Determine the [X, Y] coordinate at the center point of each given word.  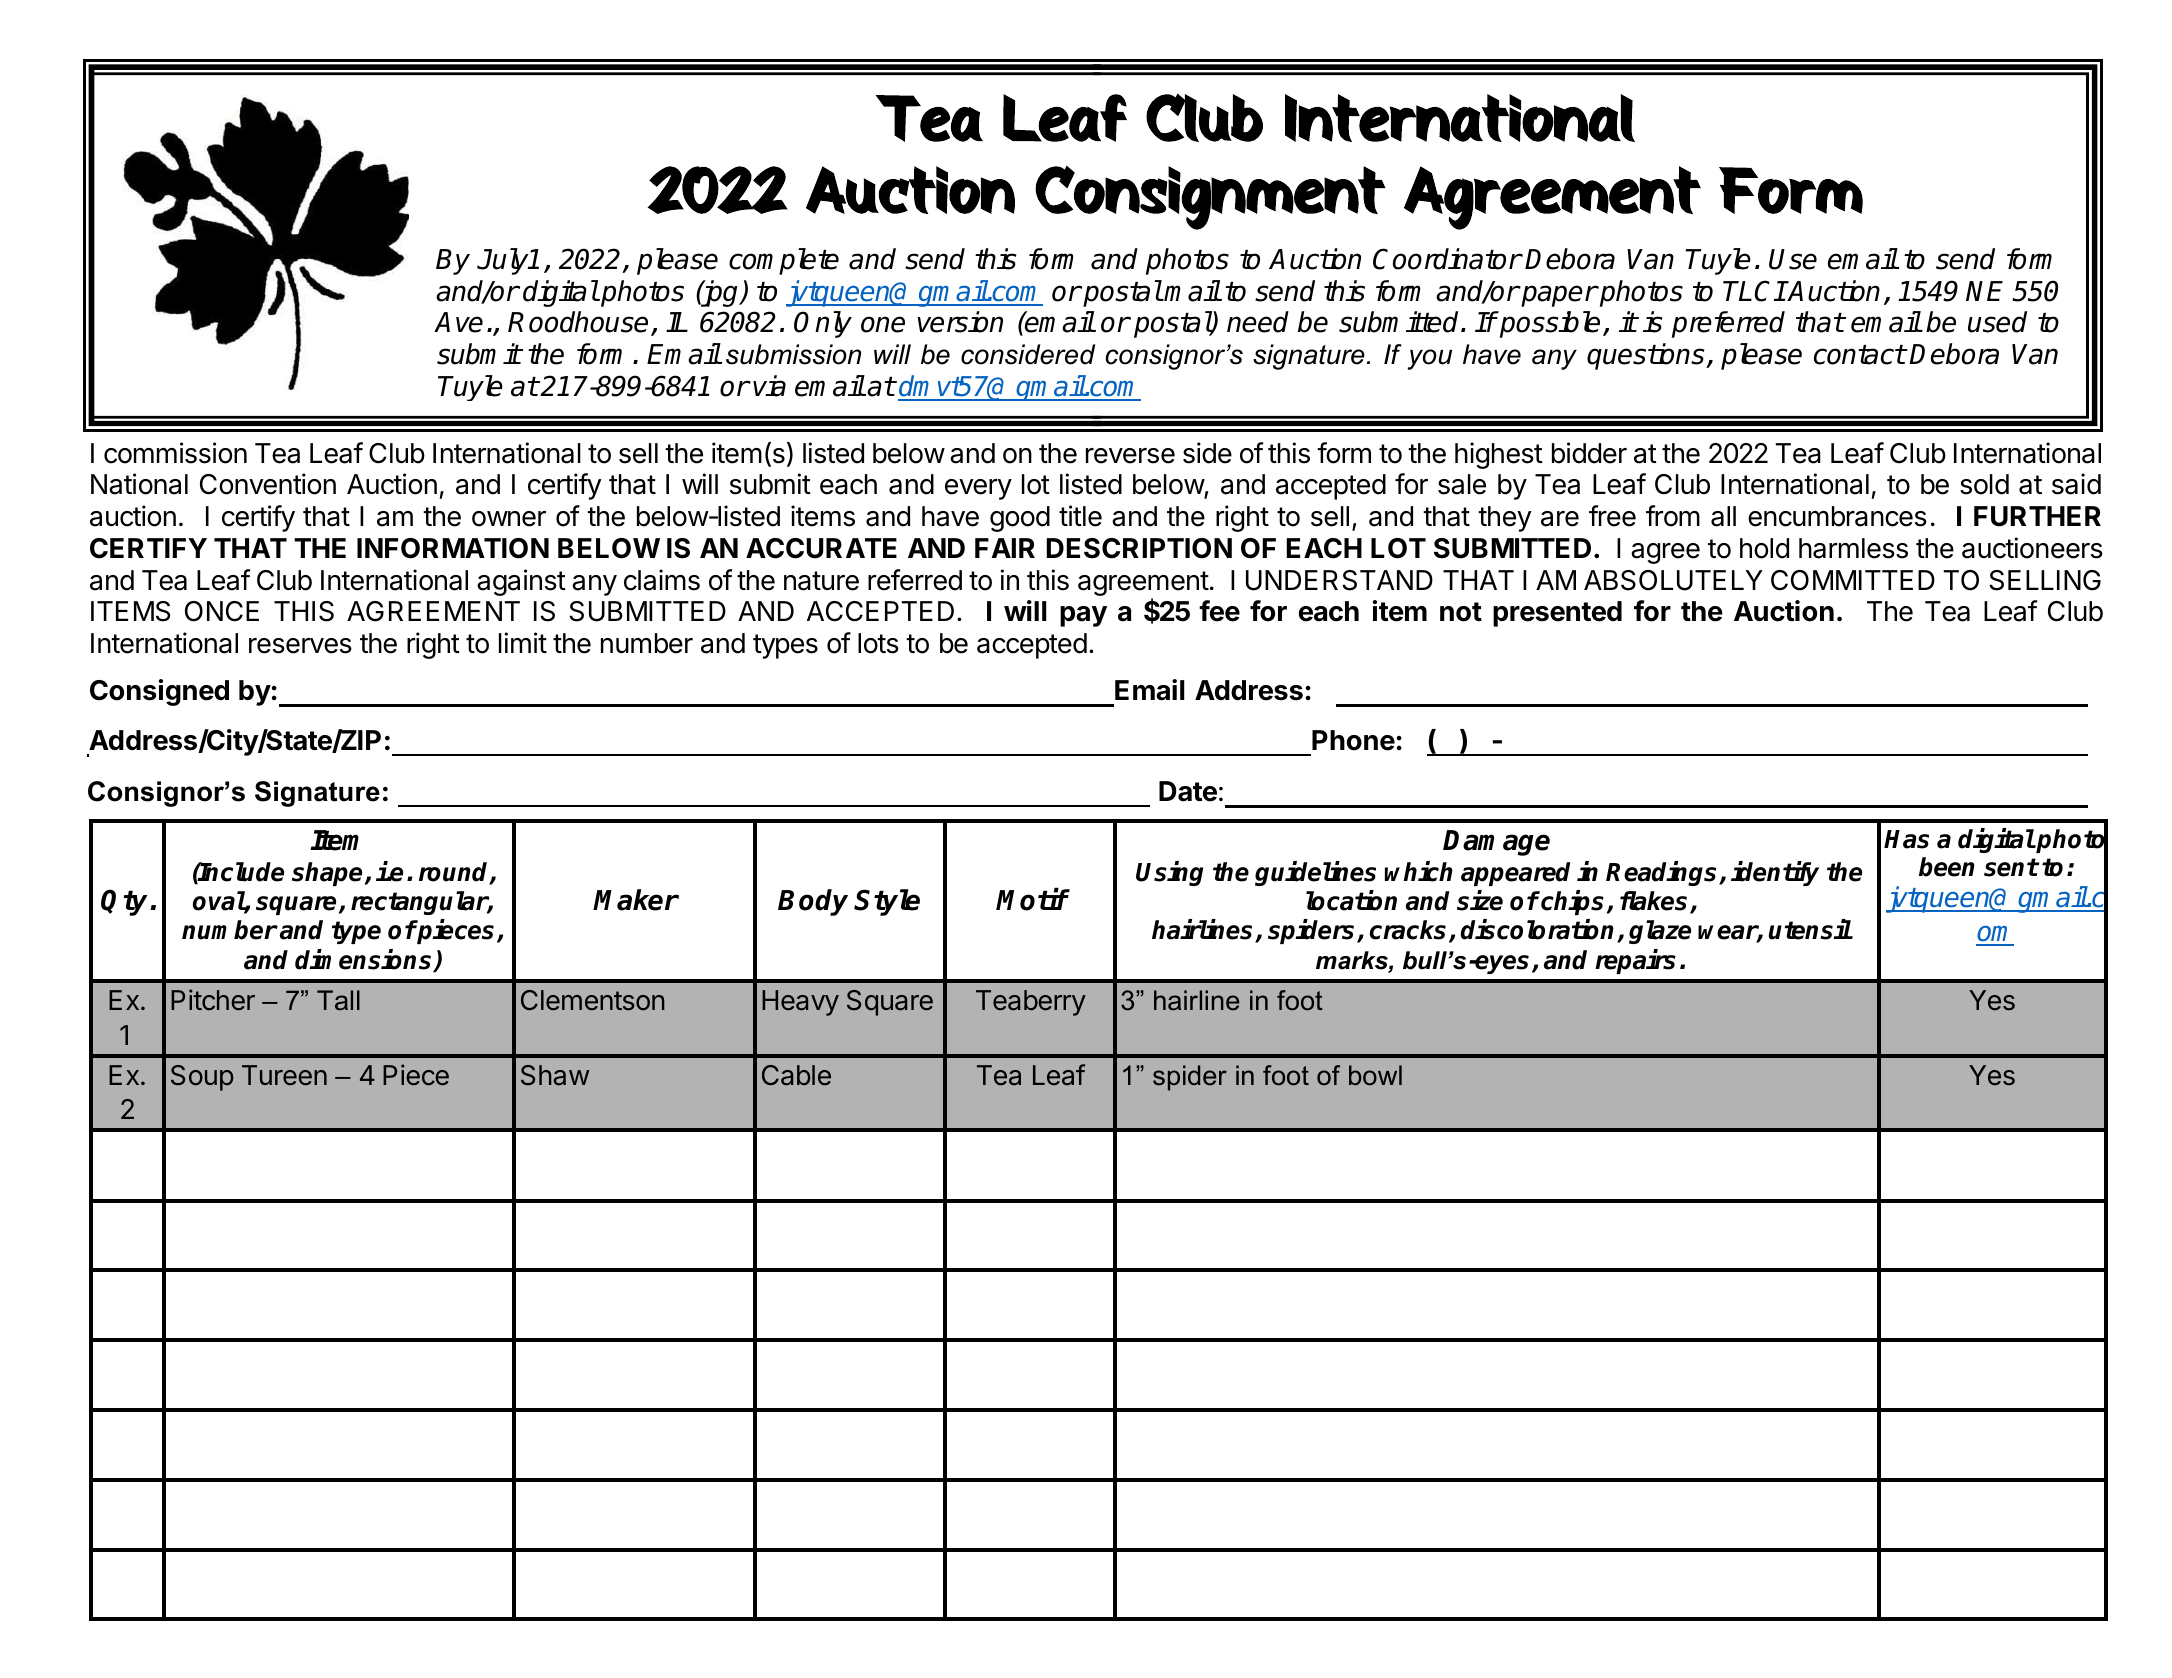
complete [784, 261]
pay [1083, 616]
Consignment [1210, 198]
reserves [300, 646]
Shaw [555, 1075]
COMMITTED [1853, 580]
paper [1558, 296]
